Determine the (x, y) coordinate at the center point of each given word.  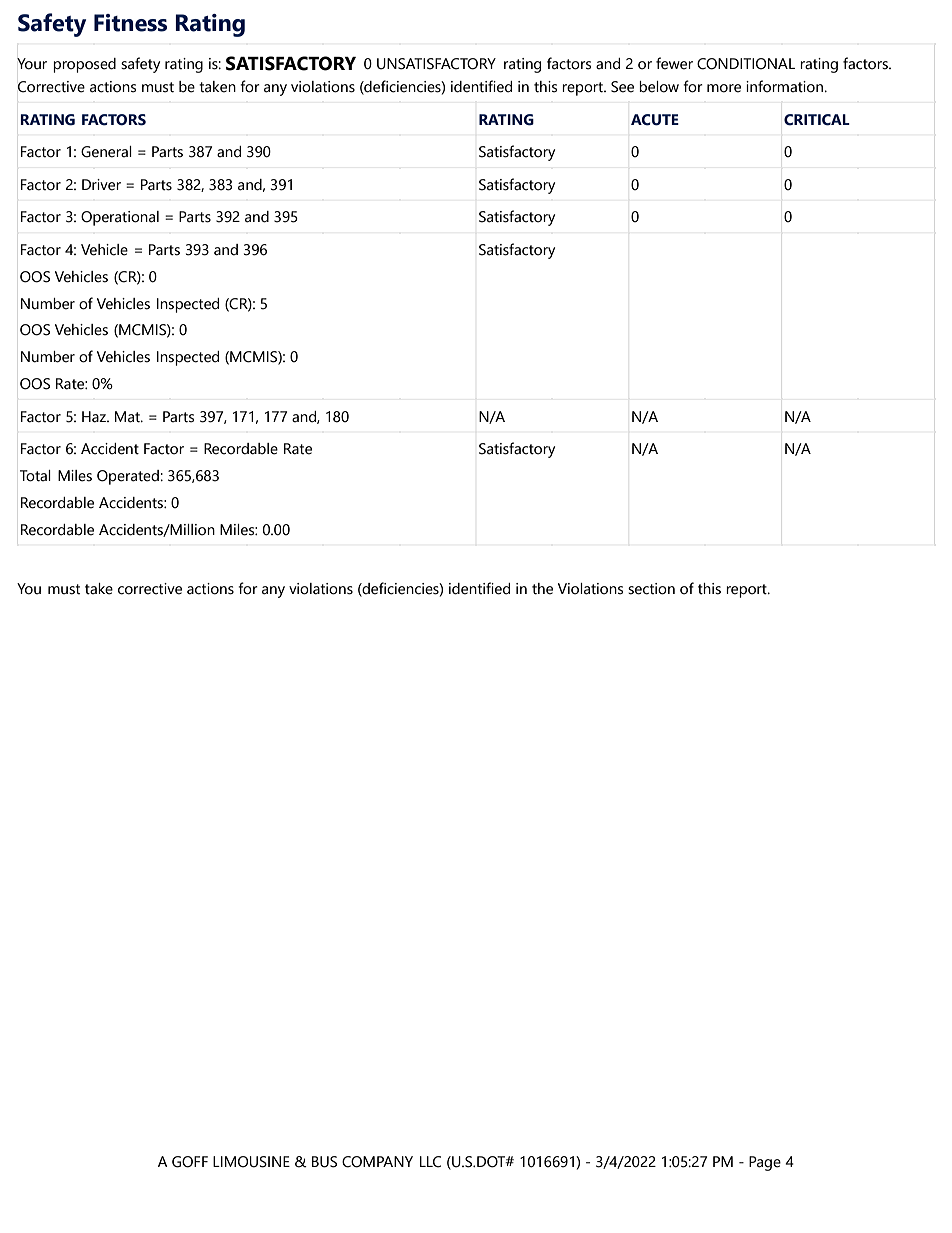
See (622, 87)
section (651, 589)
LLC (430, 1162)
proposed (84, 65)
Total (35, 476)
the (542, 589)
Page (765, 1163)
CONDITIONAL (746, 64)
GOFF (190, 1162)
